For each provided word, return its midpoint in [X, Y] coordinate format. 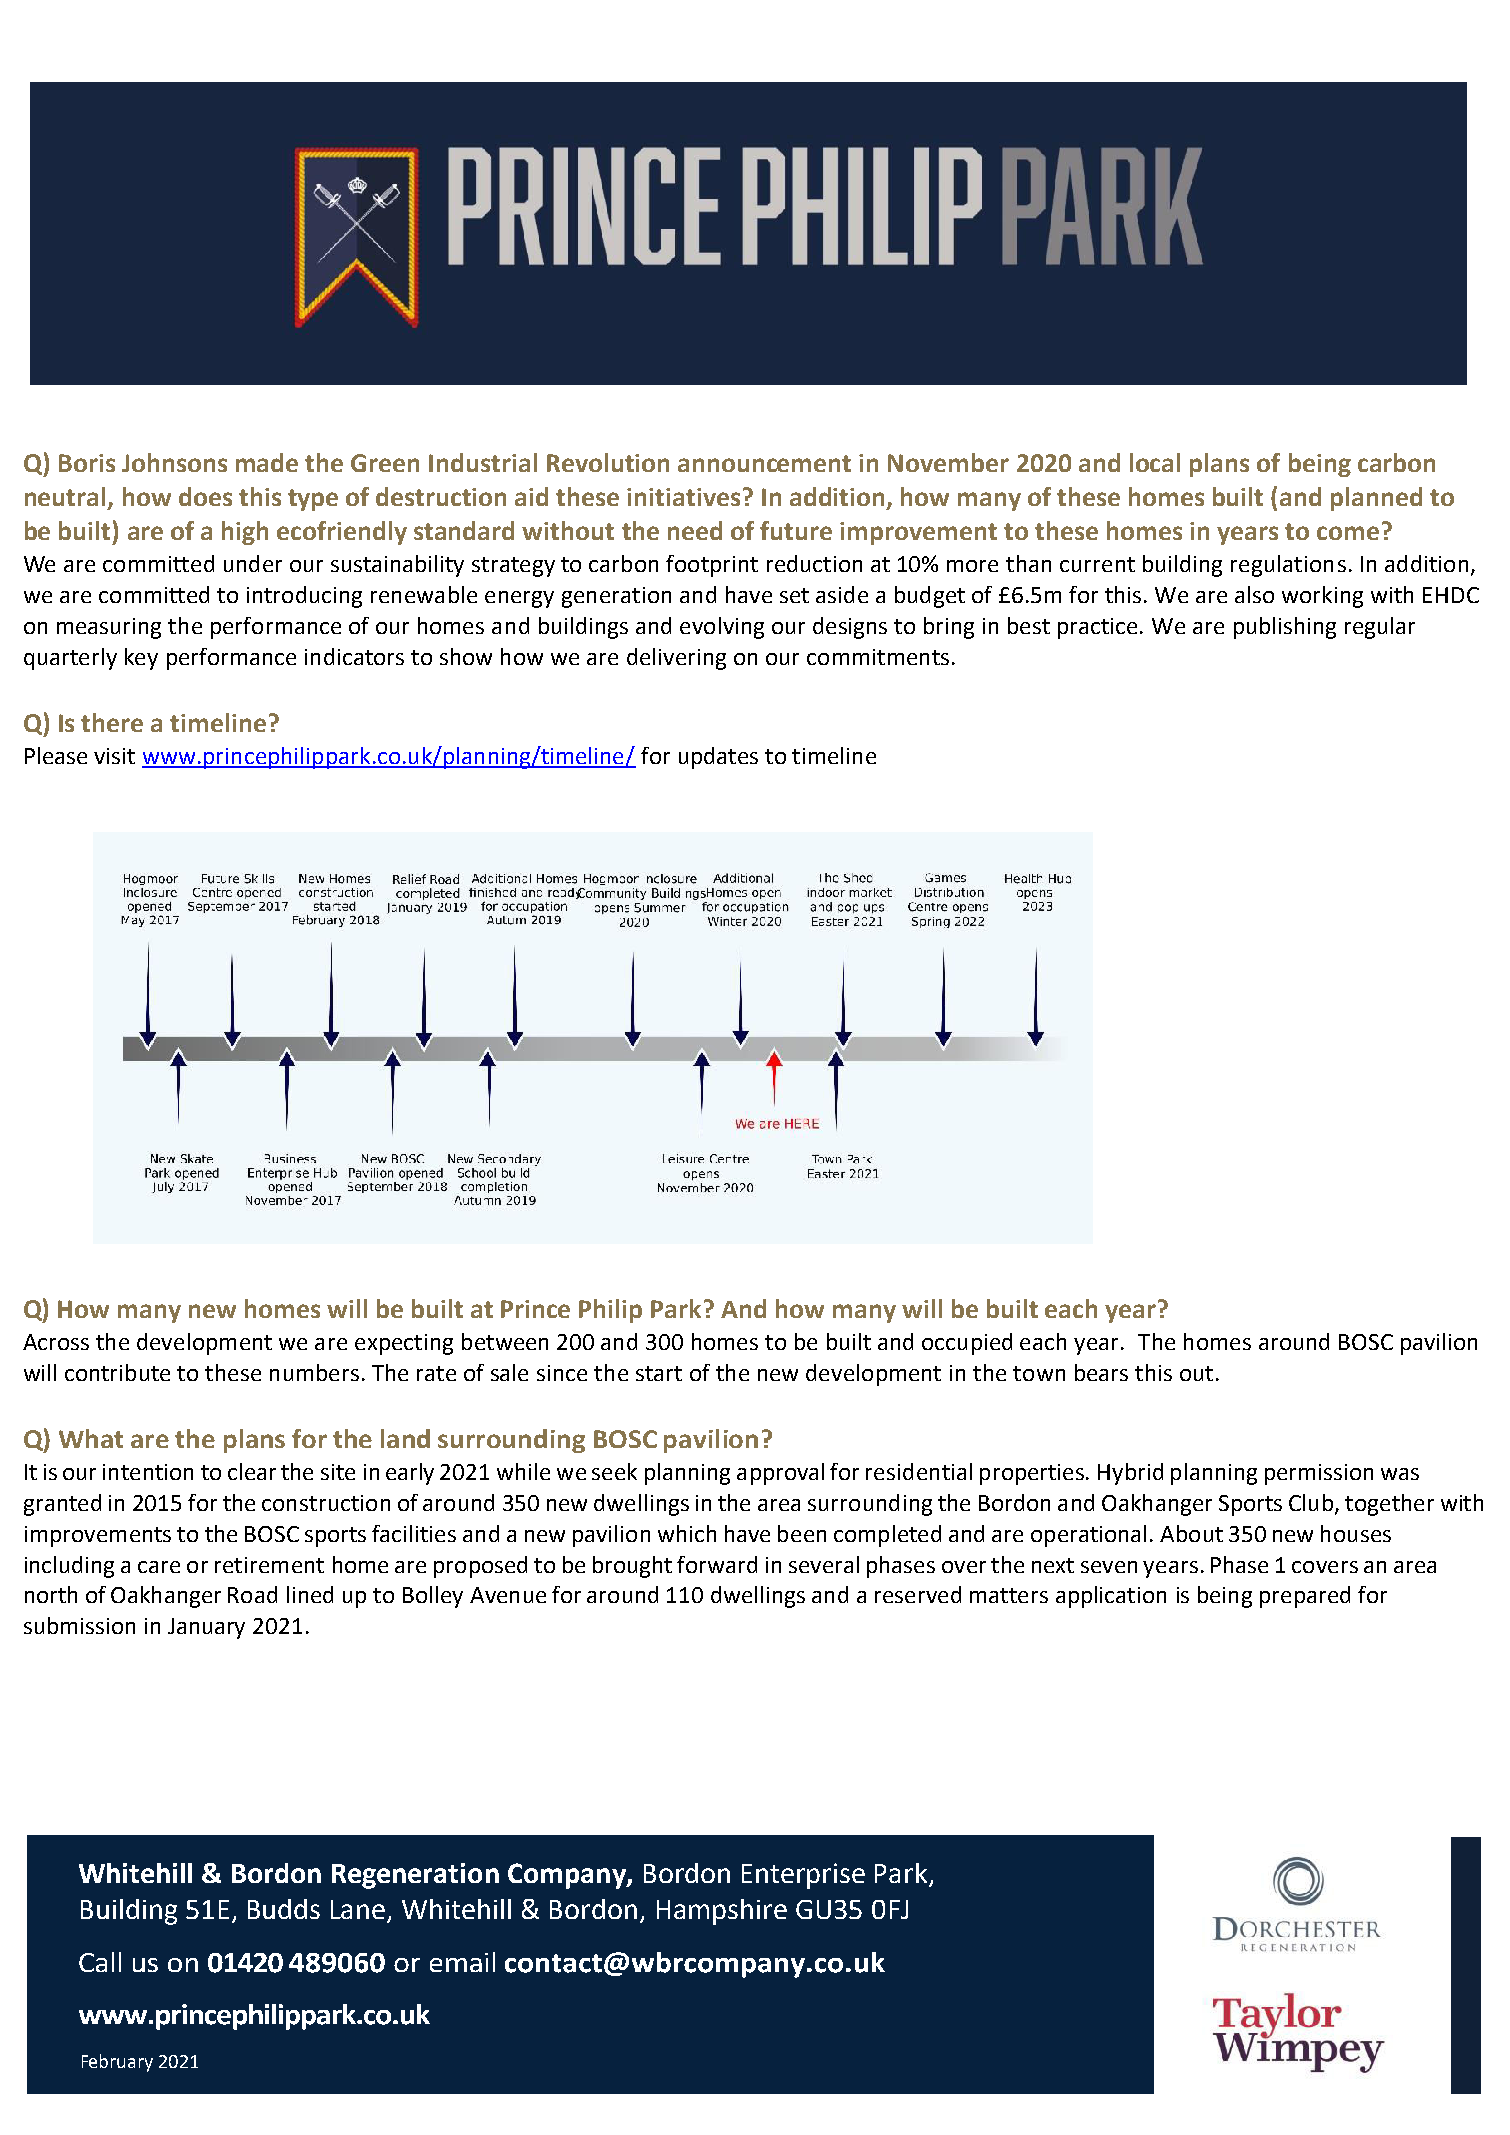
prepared [1305, 1597]
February [117, 2063]
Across [56, 1342]
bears [1101, 1372]
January [206, 1628]
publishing [1285, 628]
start [659, 1373]
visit [114, 756]
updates [718, 758]
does [205, 496]
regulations [1288, 566]
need [695, 530]
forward [717, 1564]
